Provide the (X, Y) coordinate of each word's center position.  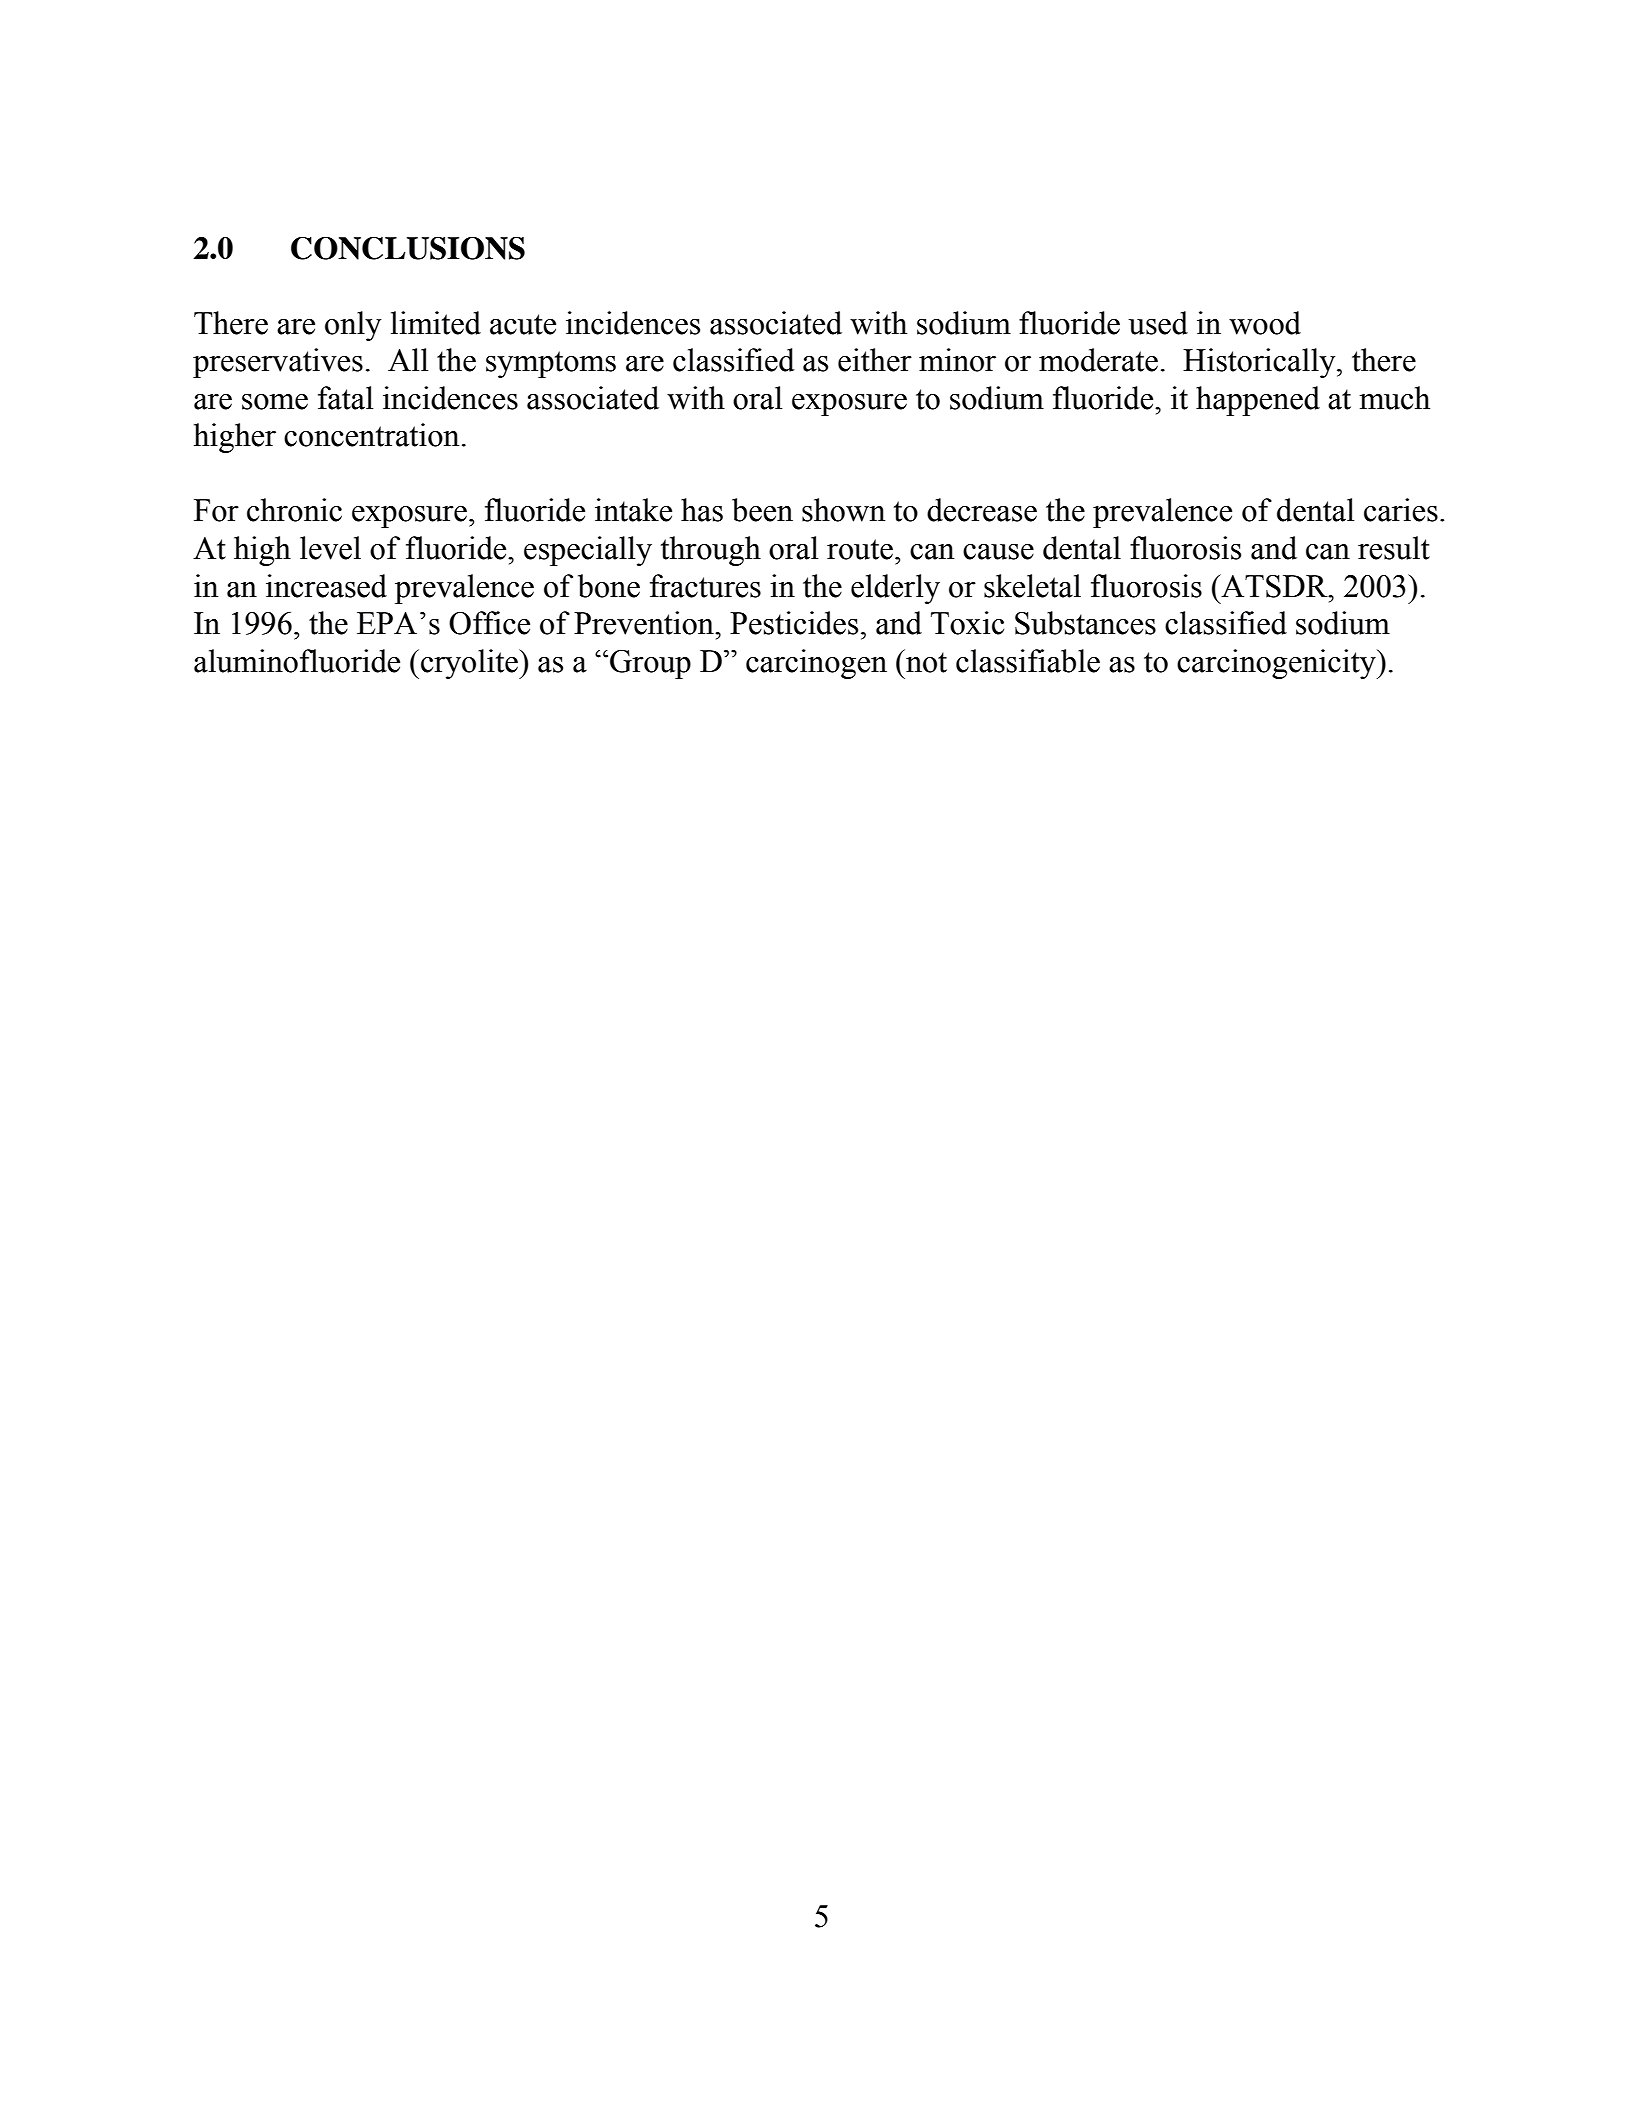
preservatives (278, 363)
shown (843, 510)
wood (1265, 323)
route (860, 549)
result (1394, 548)
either (875, 360)
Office (489, 623)
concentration (371, 435)
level (330, 548)
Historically (1260, 363)
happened (1258, 401)
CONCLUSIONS (408, 248)
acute (523, 324)
